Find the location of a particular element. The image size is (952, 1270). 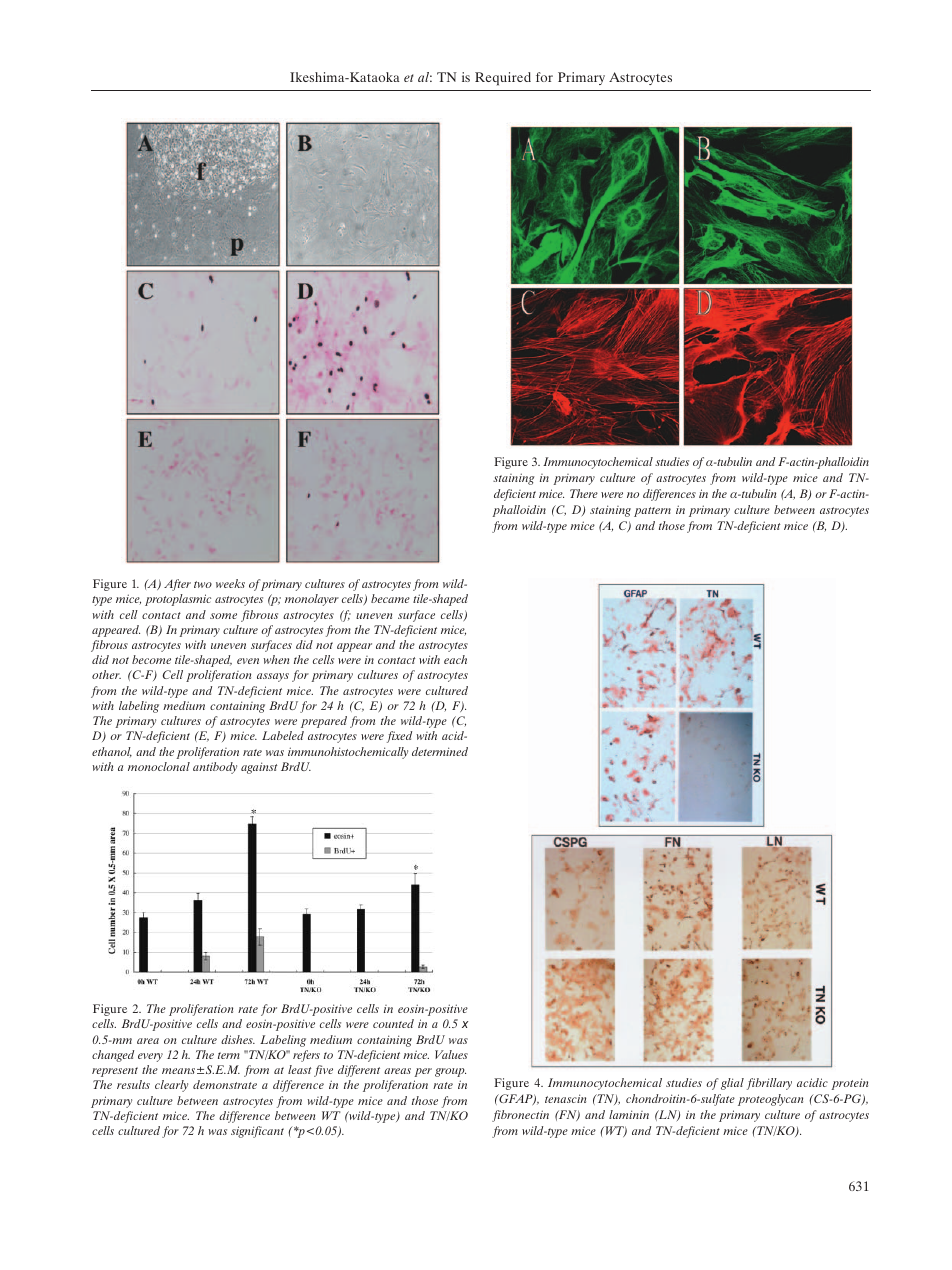

There is located at coordinates (584, 493).
